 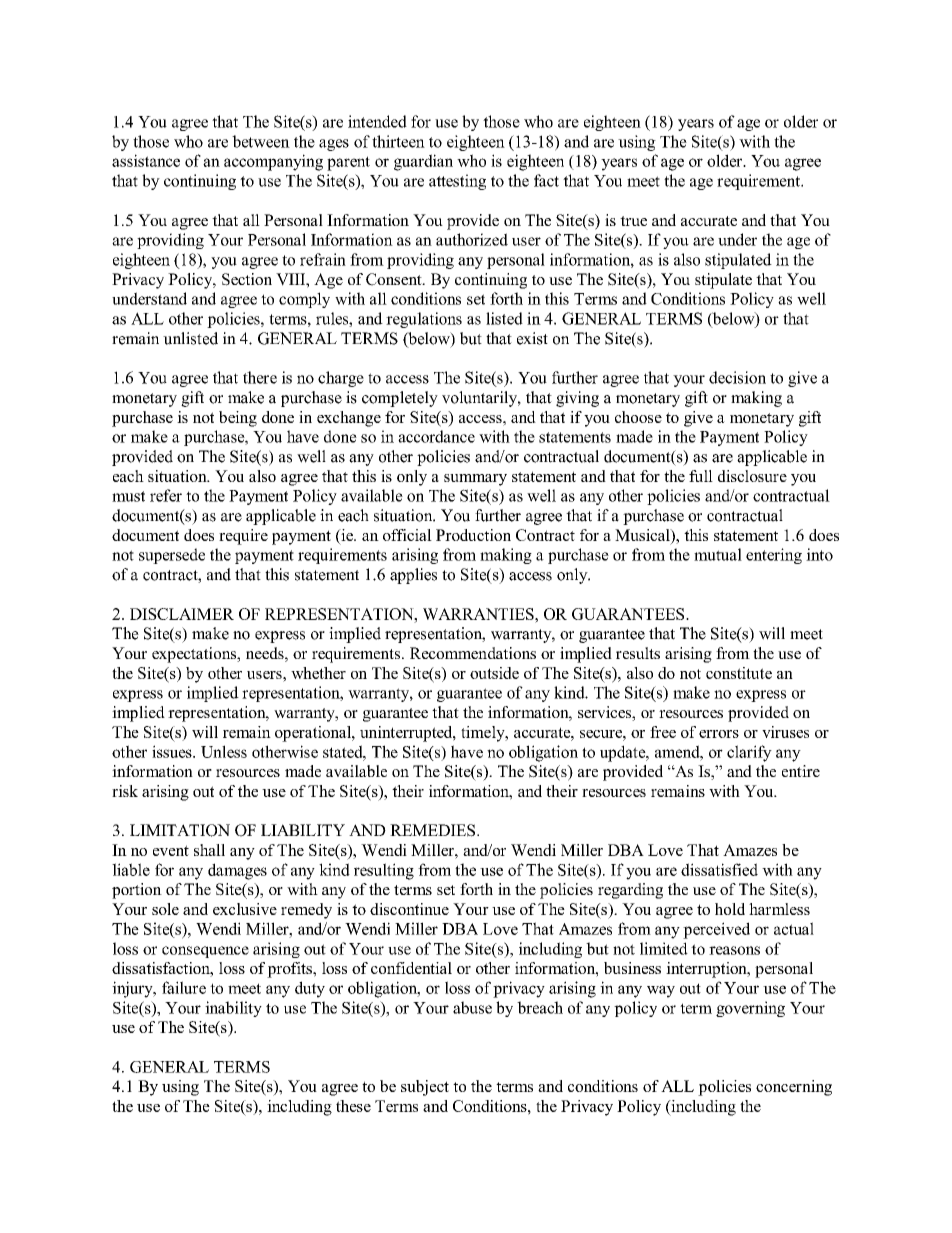 I want to click on true, so click(x=633, y=221).
